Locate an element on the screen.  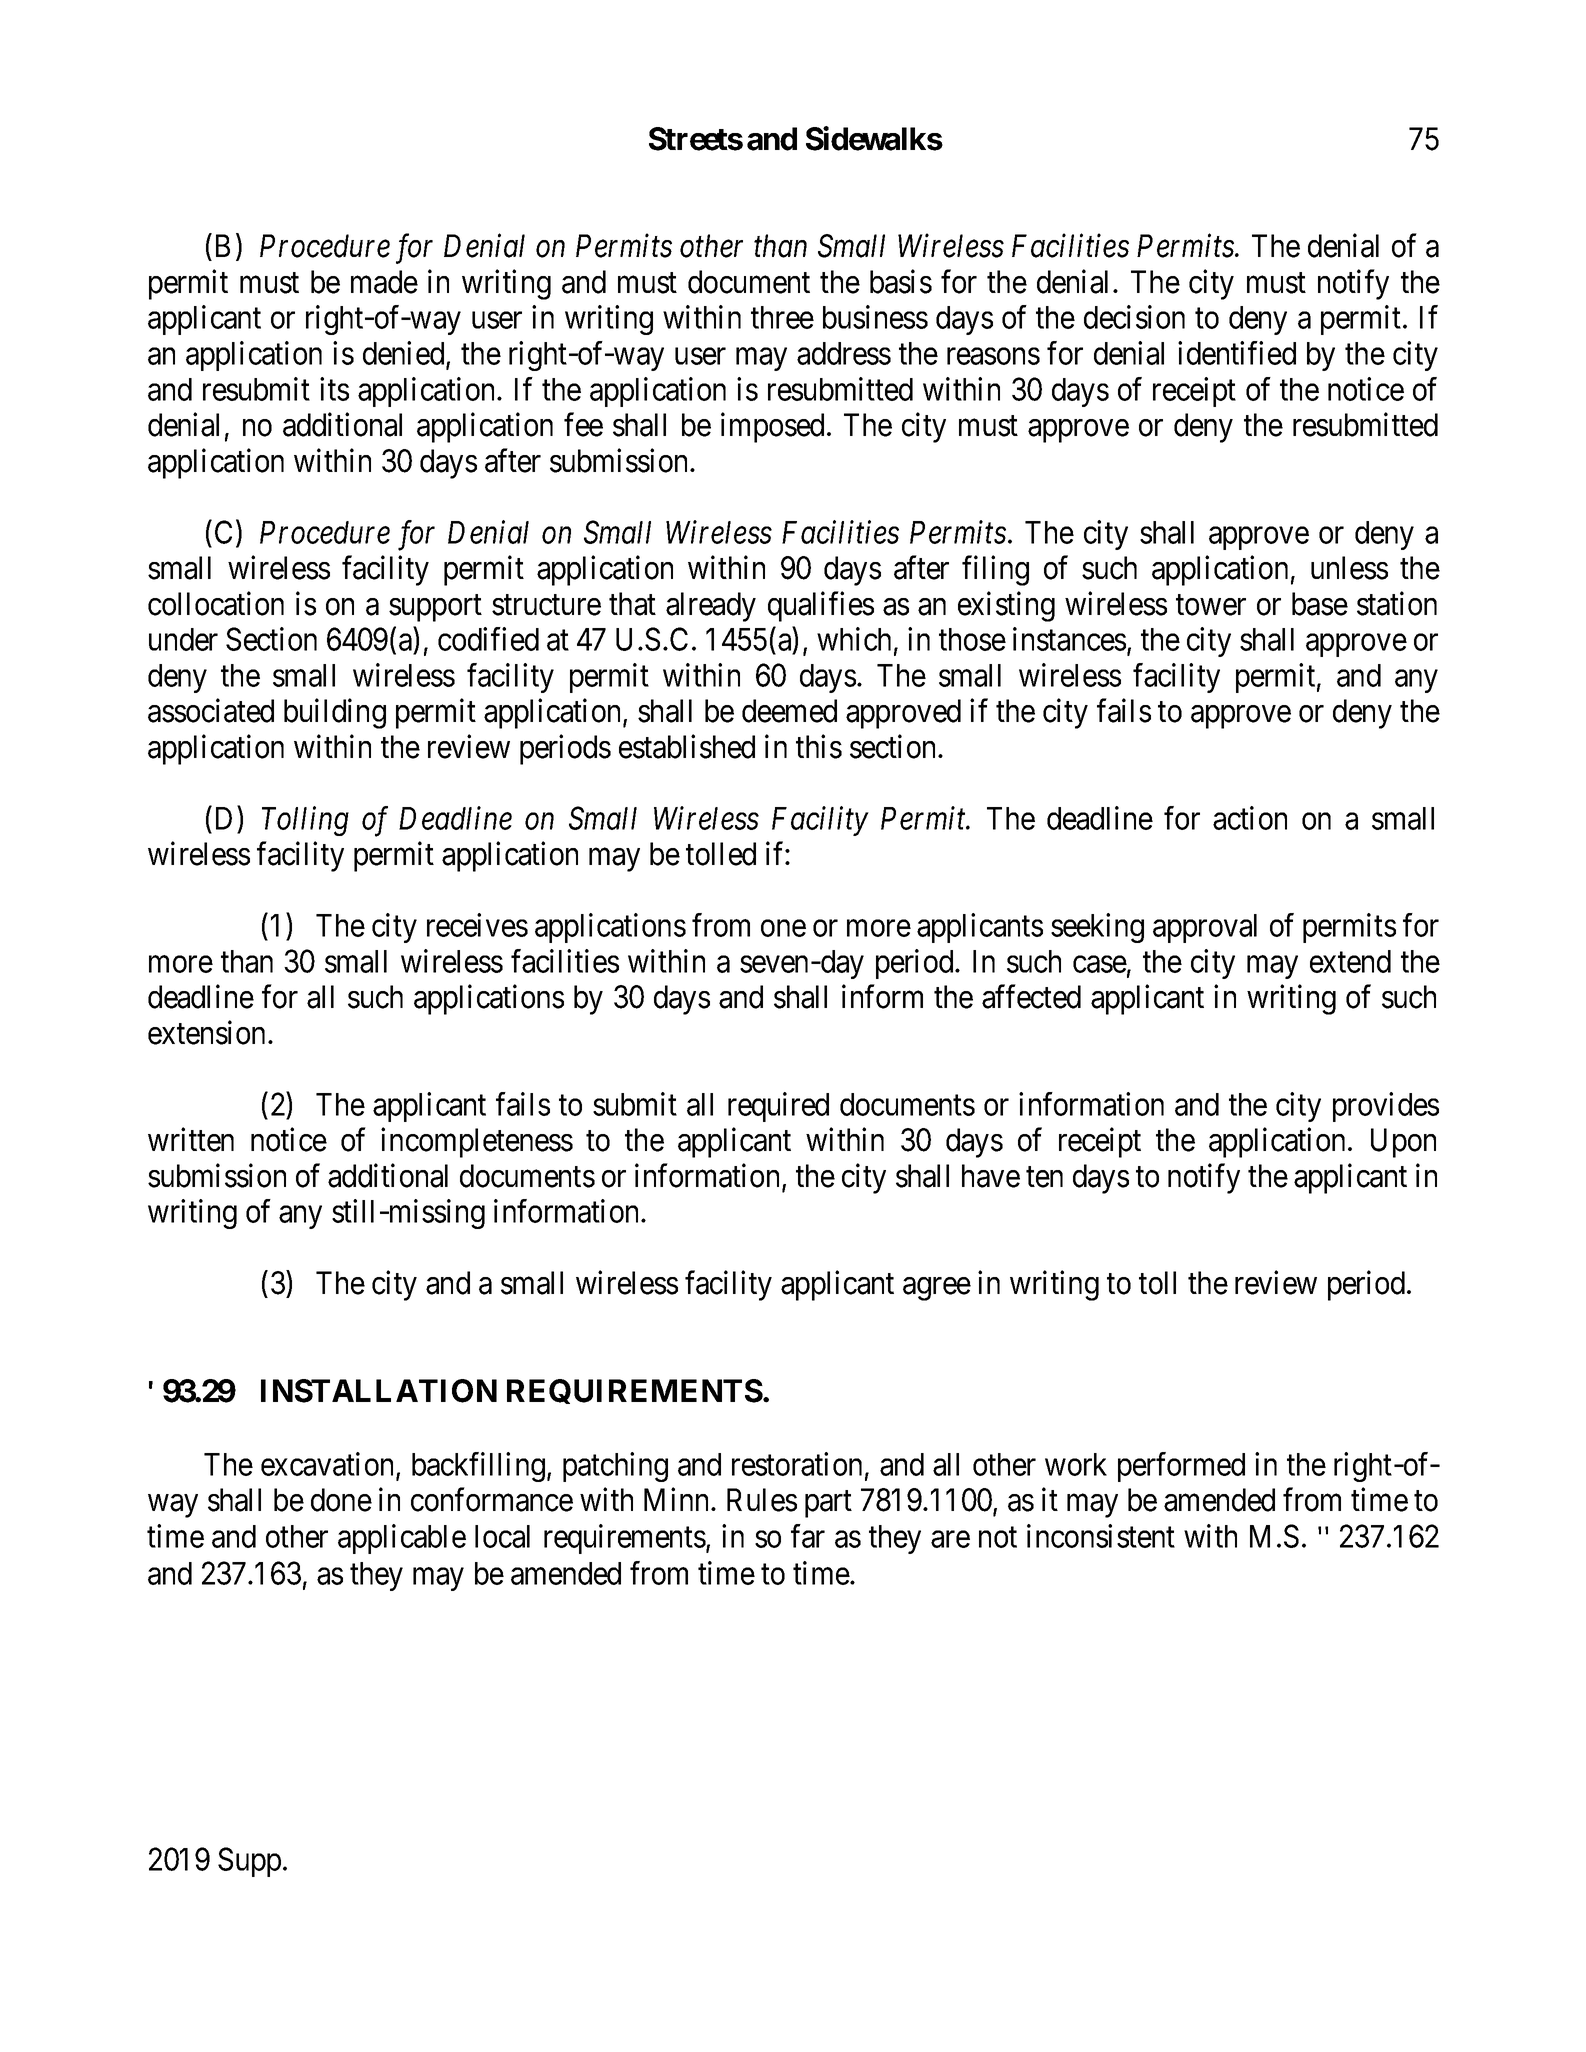
action is located at coordinates (1250, 818).
